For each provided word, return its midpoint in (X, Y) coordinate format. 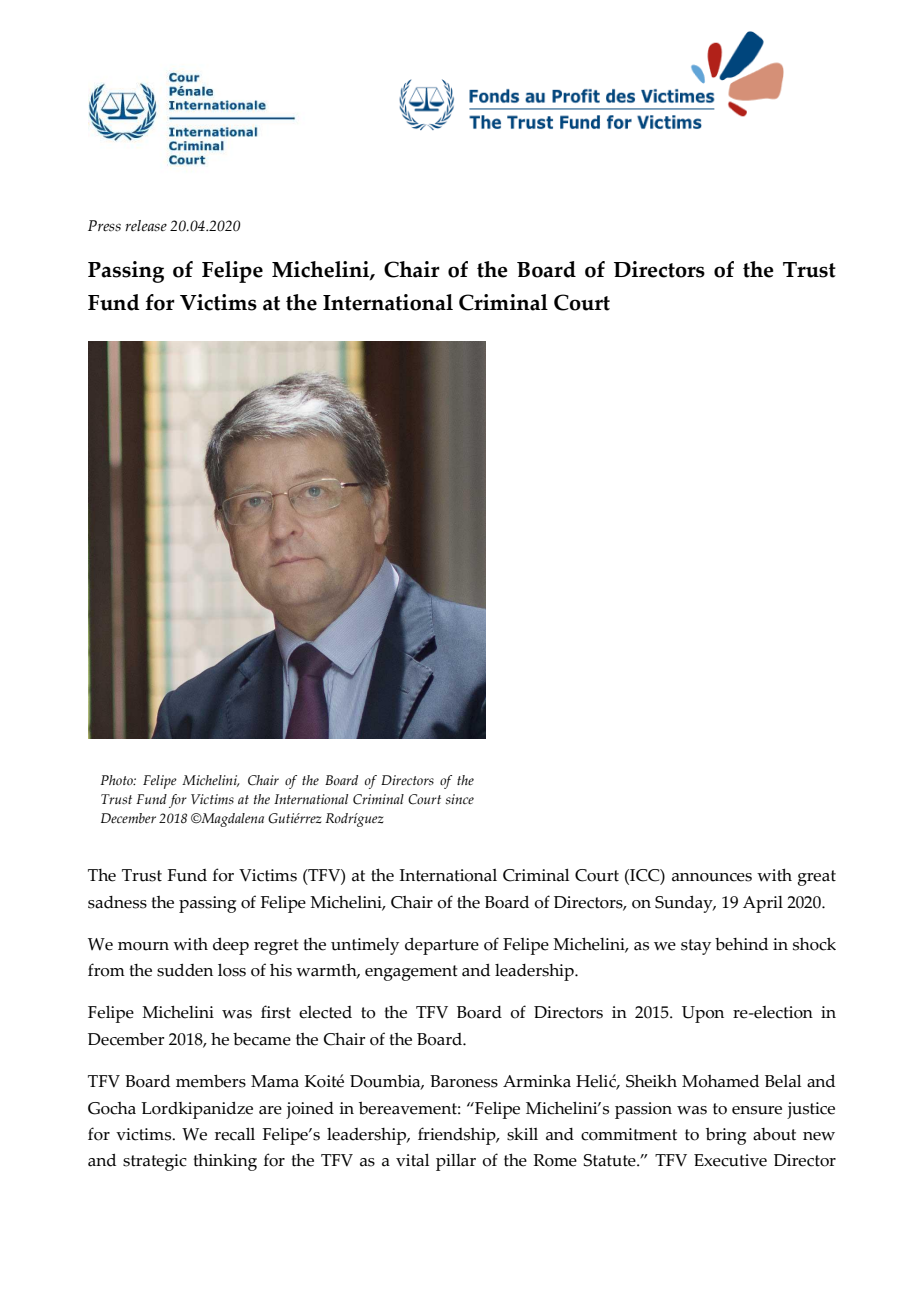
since (459, 799)
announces (712, 877)
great (817, 878)
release (146, 226)
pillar (456, 1162)
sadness (117, 902)
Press (104, 226)
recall (235, 1134)
